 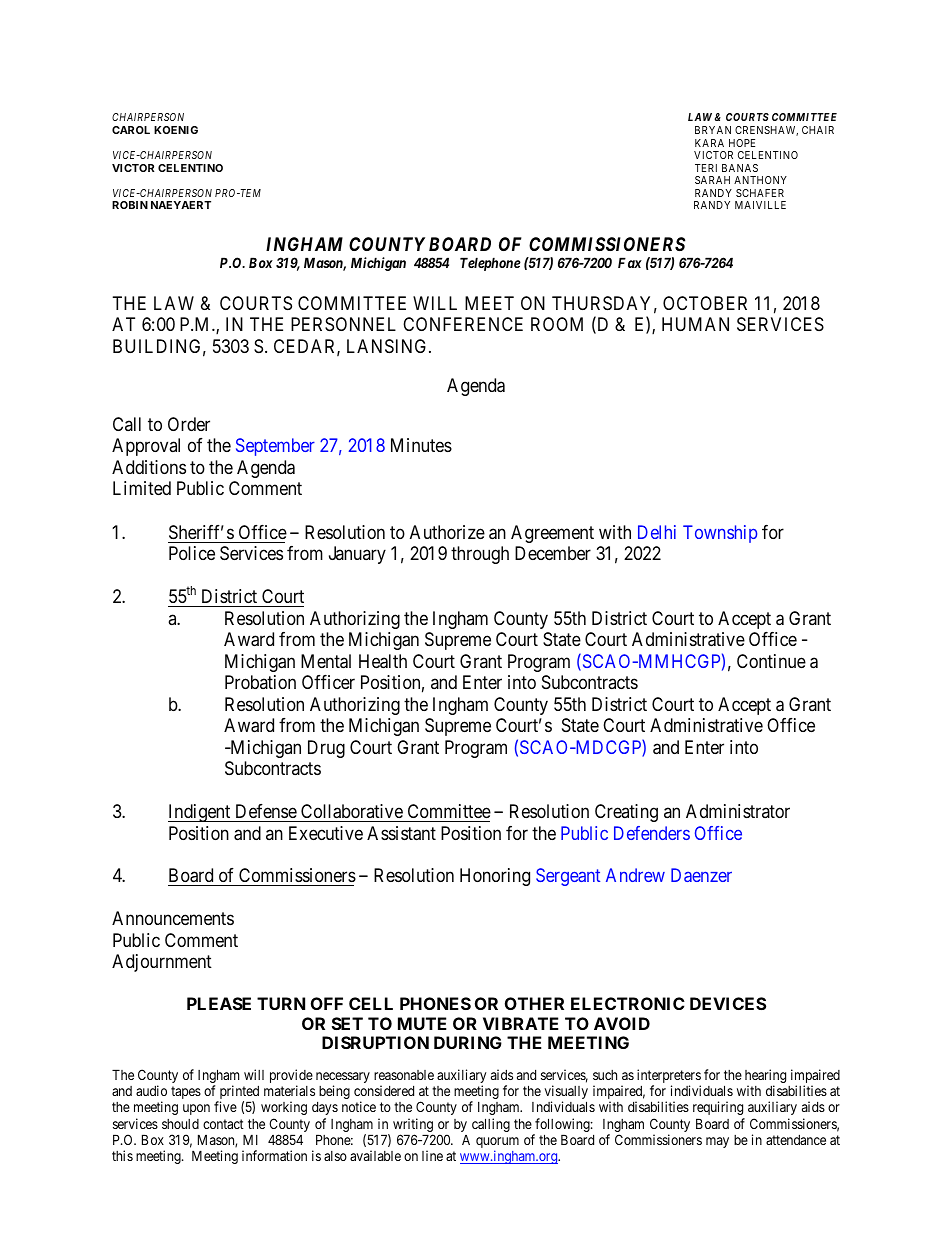 I want to click on quorum, so click(x=497, y=1144).
